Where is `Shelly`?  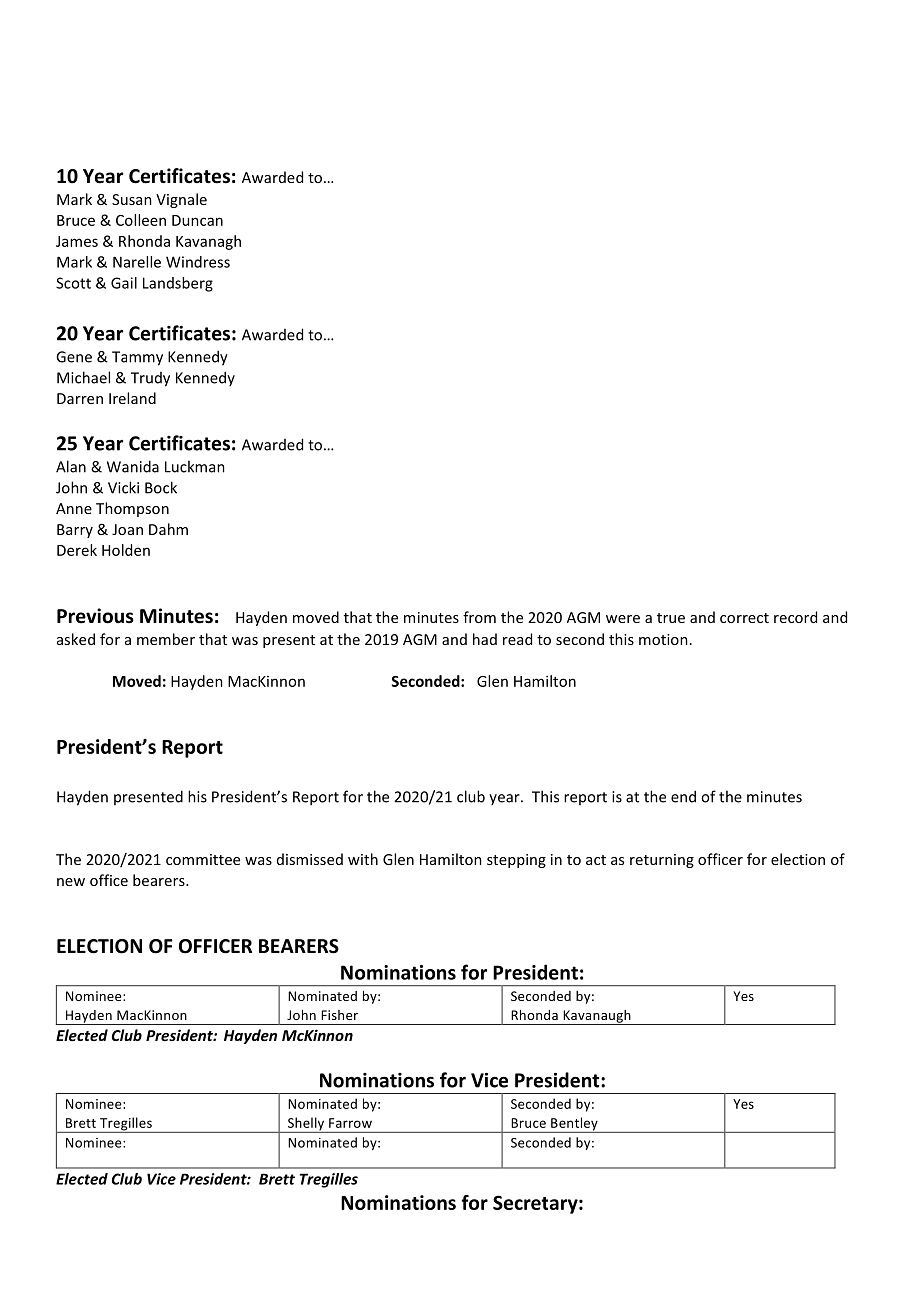 Shelly is located at coordinates (306, 1125).
